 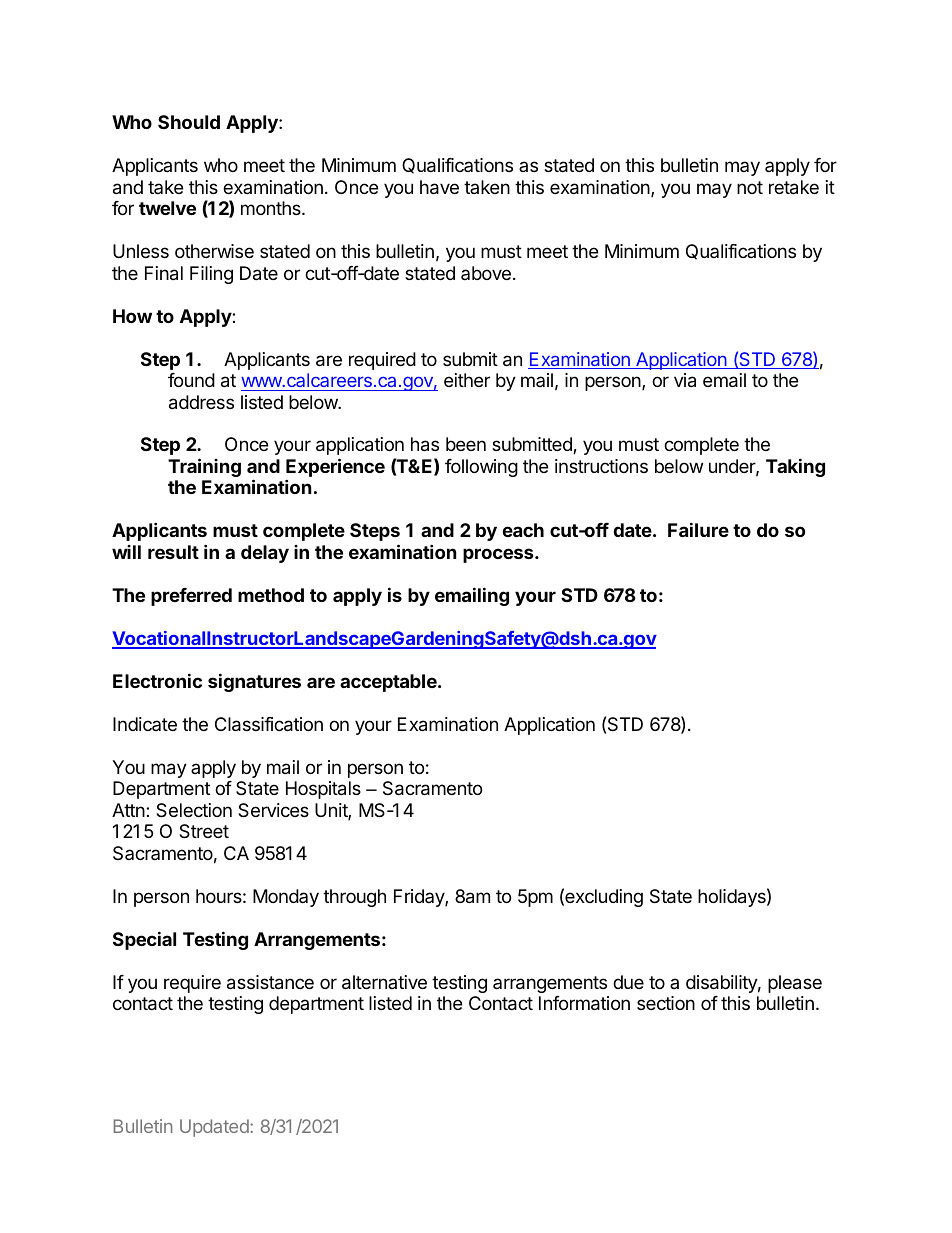 What do you see at coordinates (685, 380) in the image?
I see `via` at bounding box center [685, 380].
